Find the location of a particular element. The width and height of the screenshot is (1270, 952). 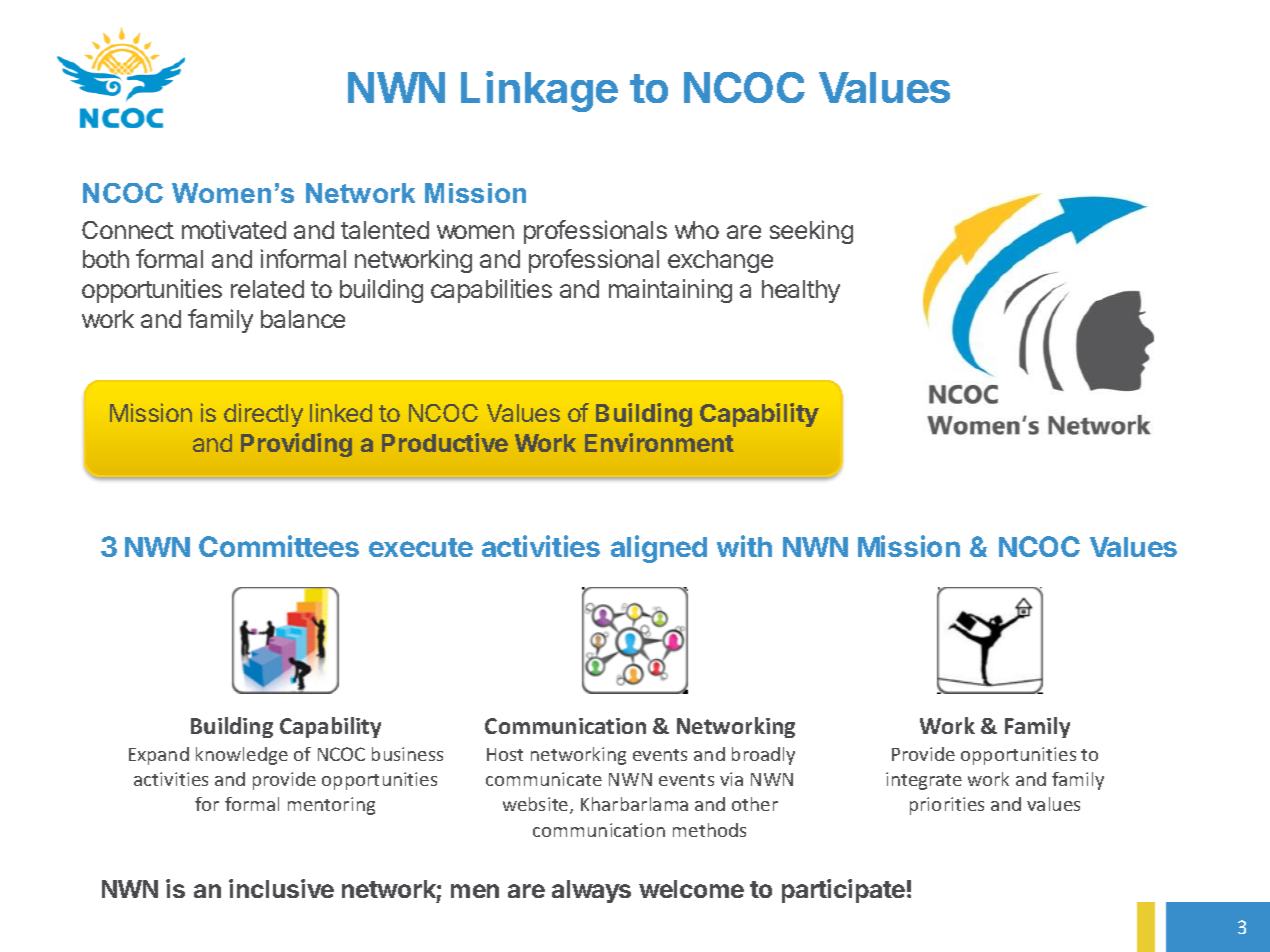

capabilities is located at coordinates (491, 291).
